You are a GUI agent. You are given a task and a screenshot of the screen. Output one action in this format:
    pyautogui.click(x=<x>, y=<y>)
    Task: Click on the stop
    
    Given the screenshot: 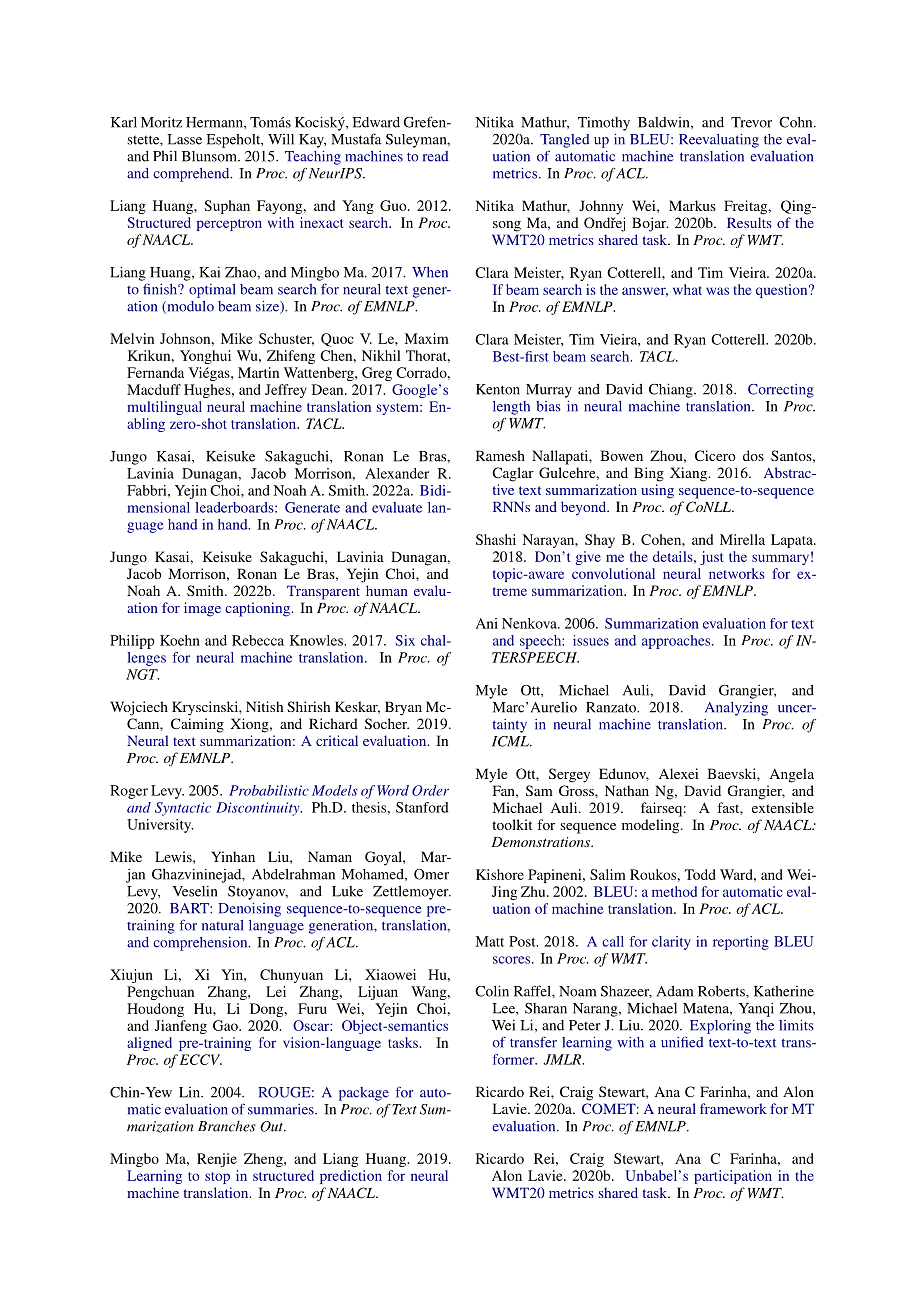 What is the action you would take?
    pyautogui.click(x=217, y=1178)
